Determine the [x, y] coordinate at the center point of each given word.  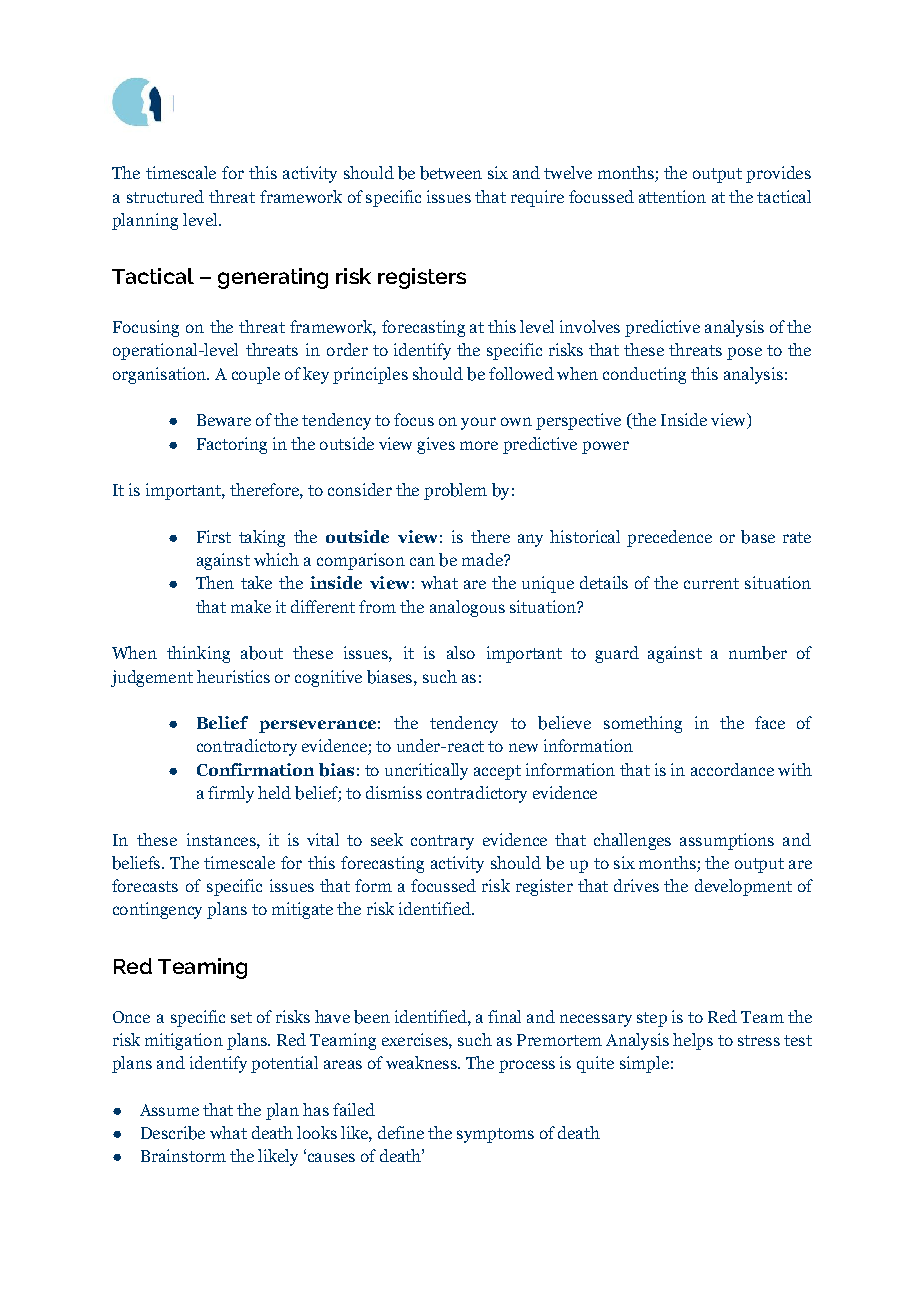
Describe [173, 1133]
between [451, 173]
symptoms [495, 1135]
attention [672, 196]
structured [165, 196]
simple [644, 1064]
